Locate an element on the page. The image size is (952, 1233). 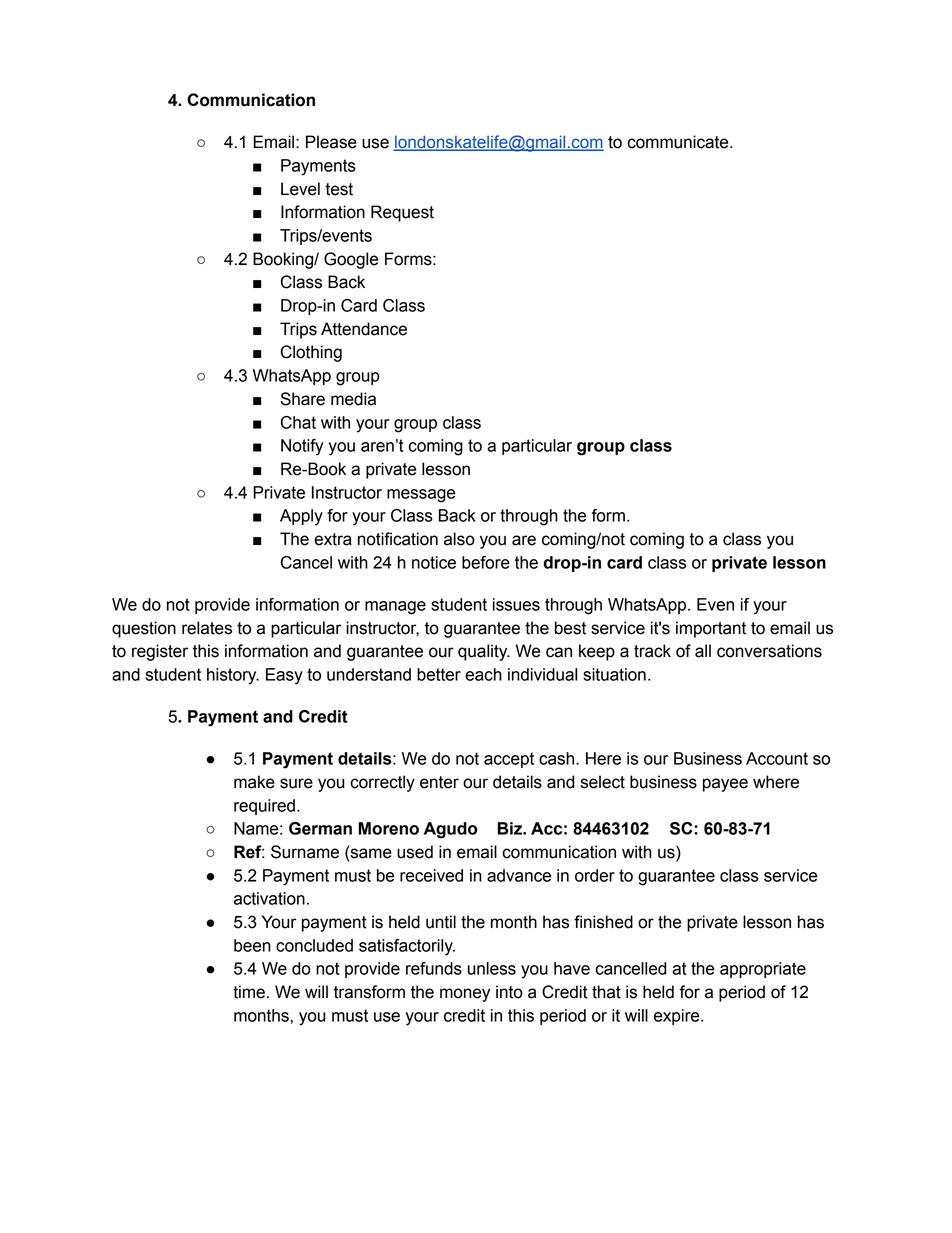
Level is located at coordinates (300, 189).
